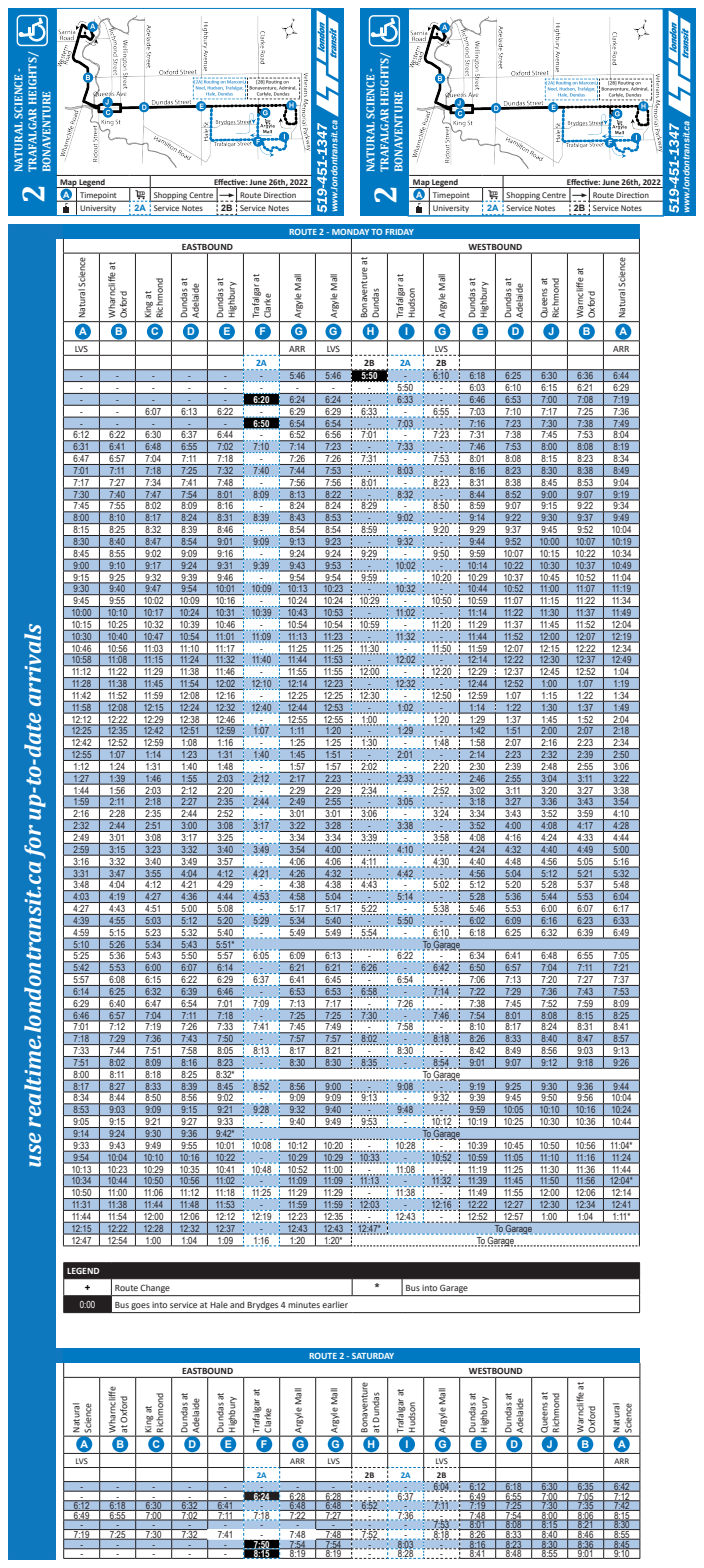 The height and width of the screenshot is (1568, 704). What do you see at coordinates (219, 1304) in the screenshot?
I see `Hale` at bounding box center [219, 1304].
